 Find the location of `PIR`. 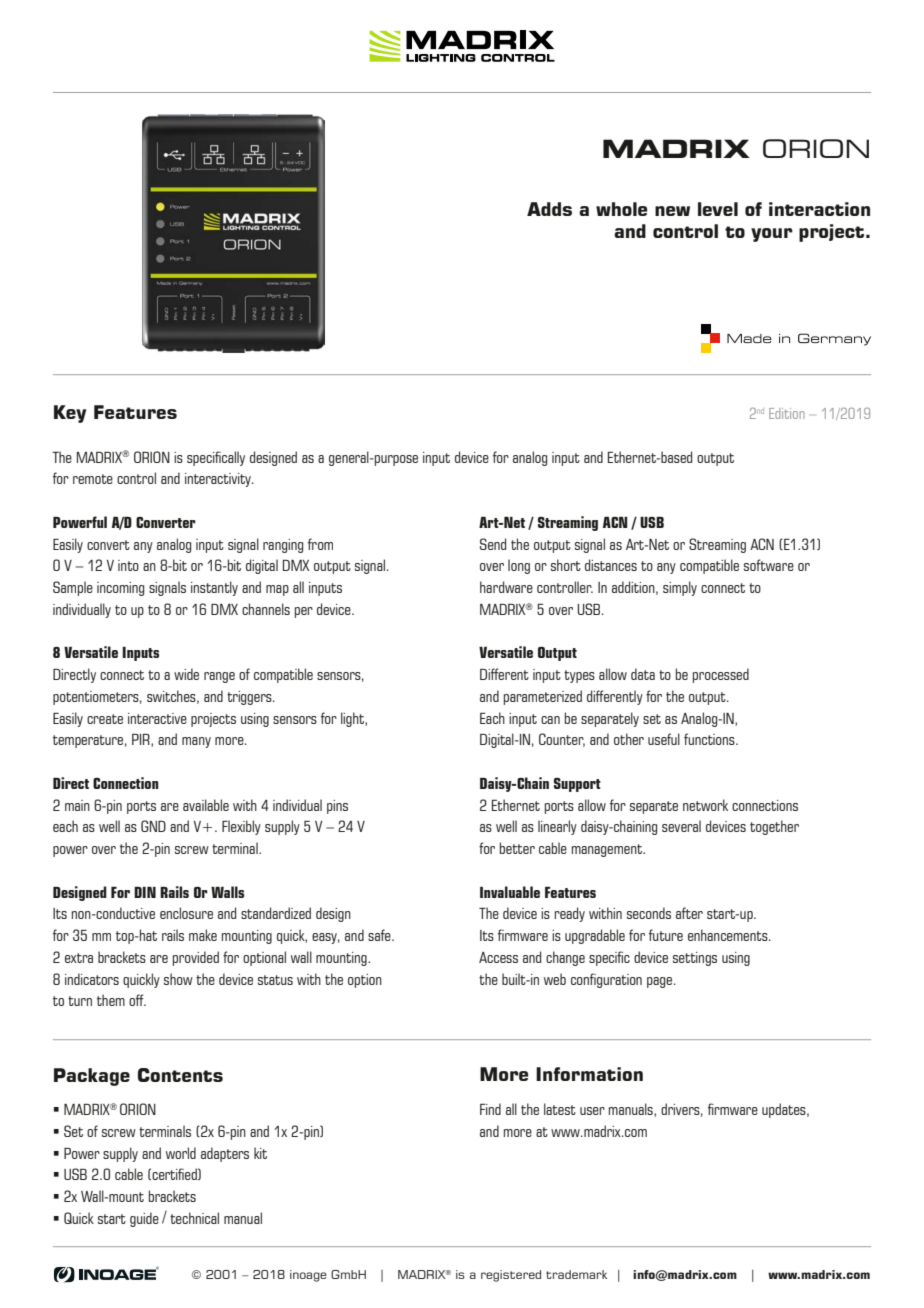

PIR is located at coordinates (142, 740).
